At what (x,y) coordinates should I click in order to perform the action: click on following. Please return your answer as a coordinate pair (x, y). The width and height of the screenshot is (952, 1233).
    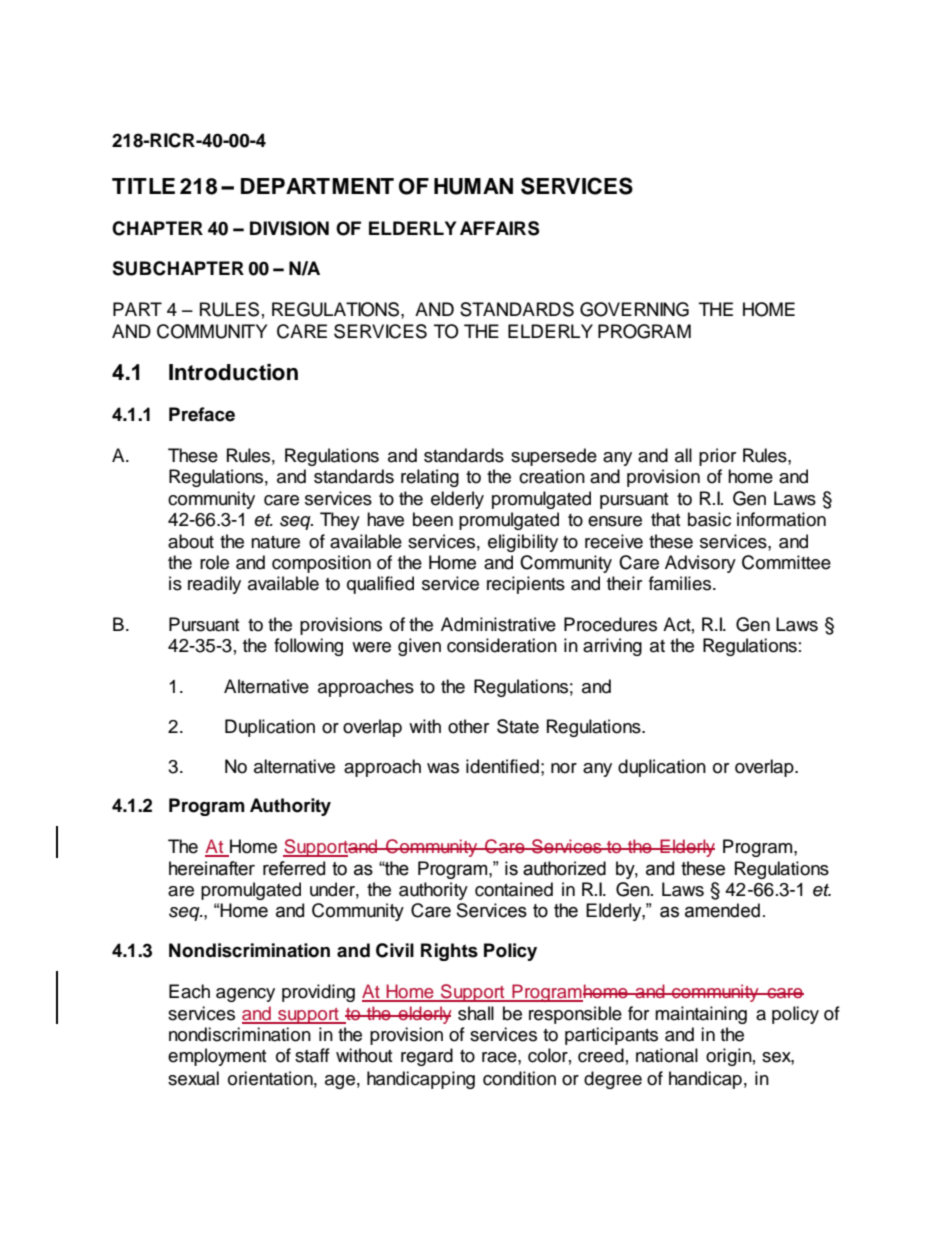
    Looking at the image, I should click on (308, 647).
